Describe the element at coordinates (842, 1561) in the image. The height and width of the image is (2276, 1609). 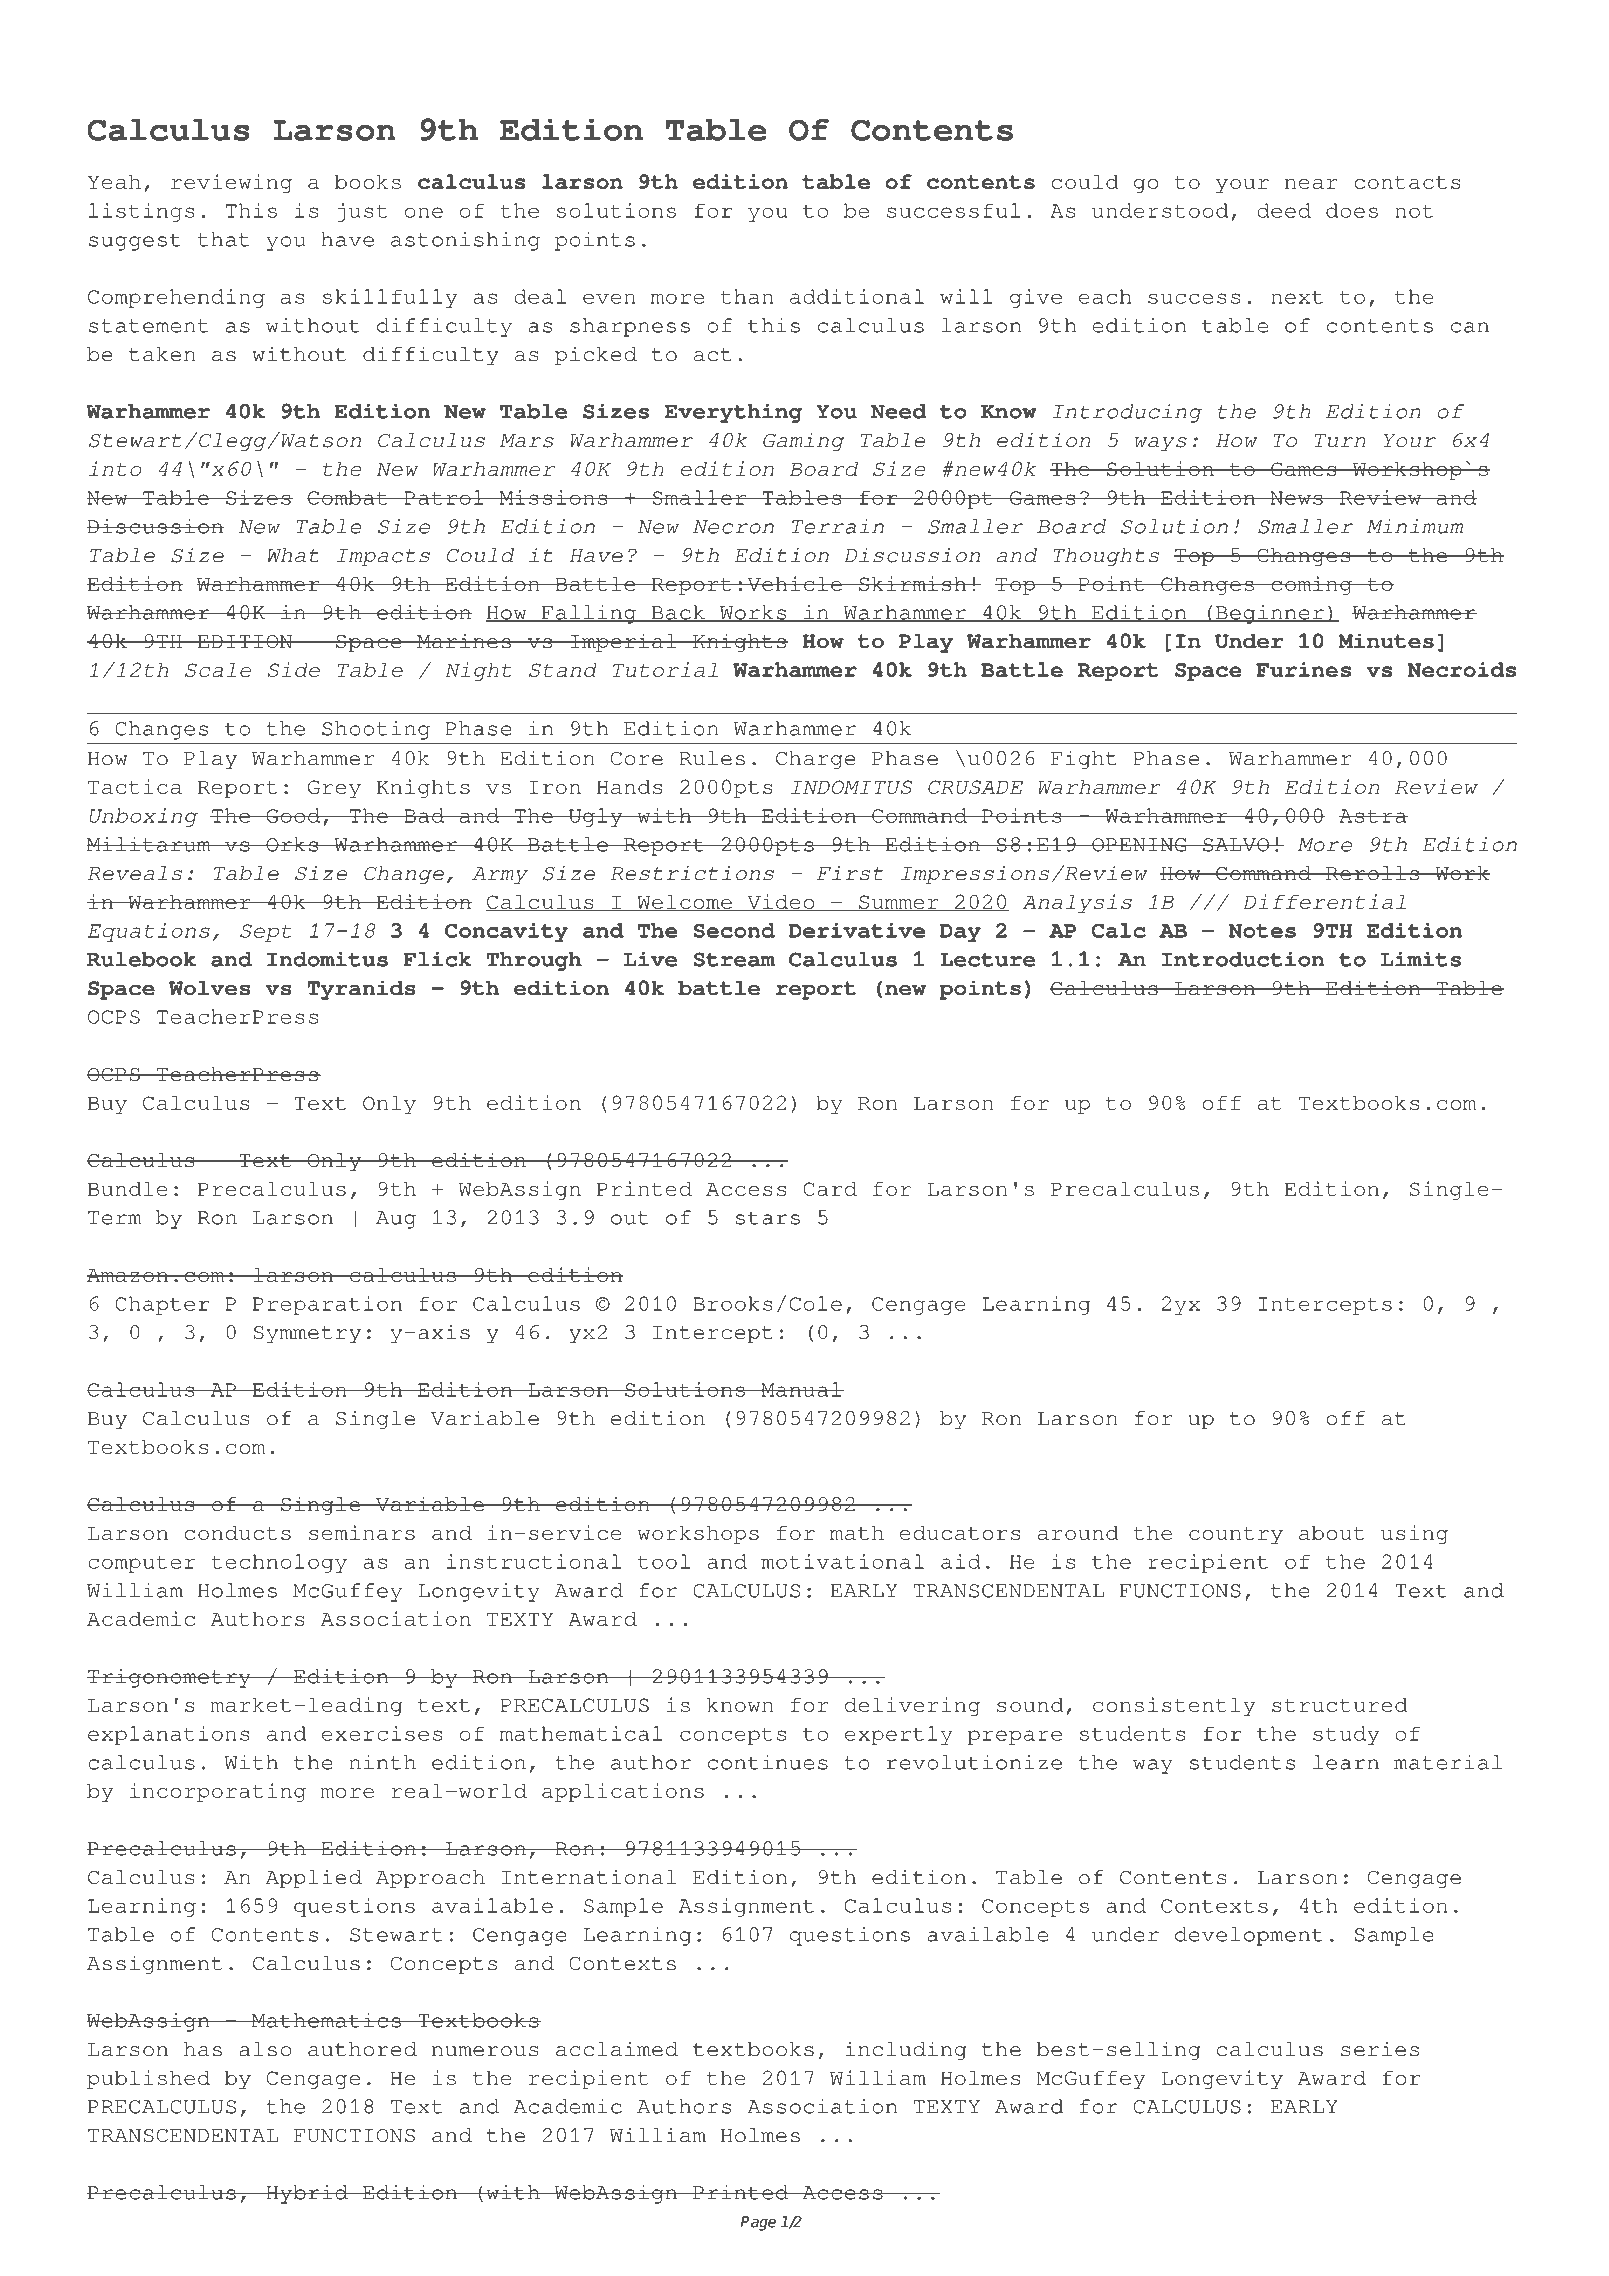
I see `motivational` at that location.
